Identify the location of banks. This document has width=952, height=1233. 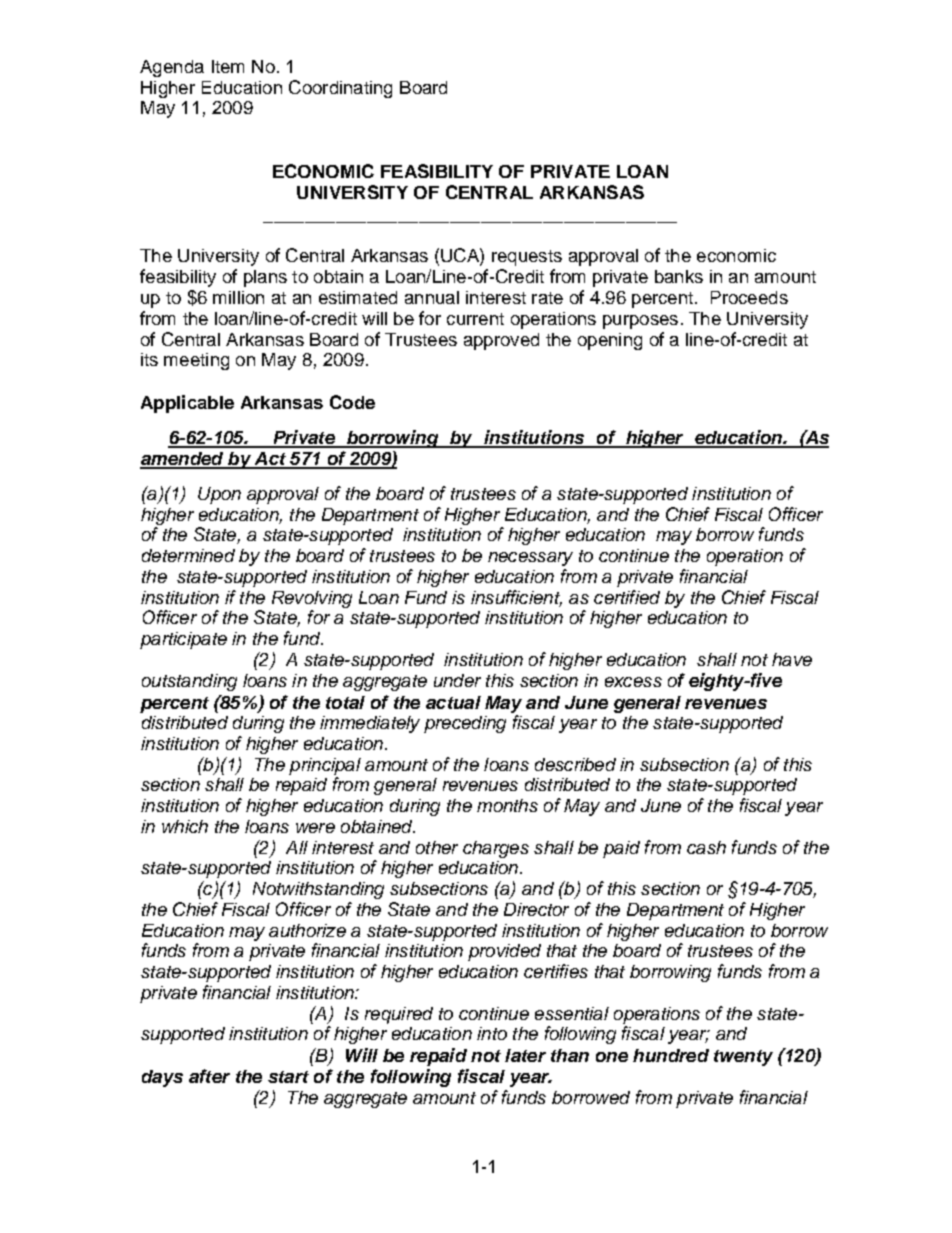
(679, 276).
